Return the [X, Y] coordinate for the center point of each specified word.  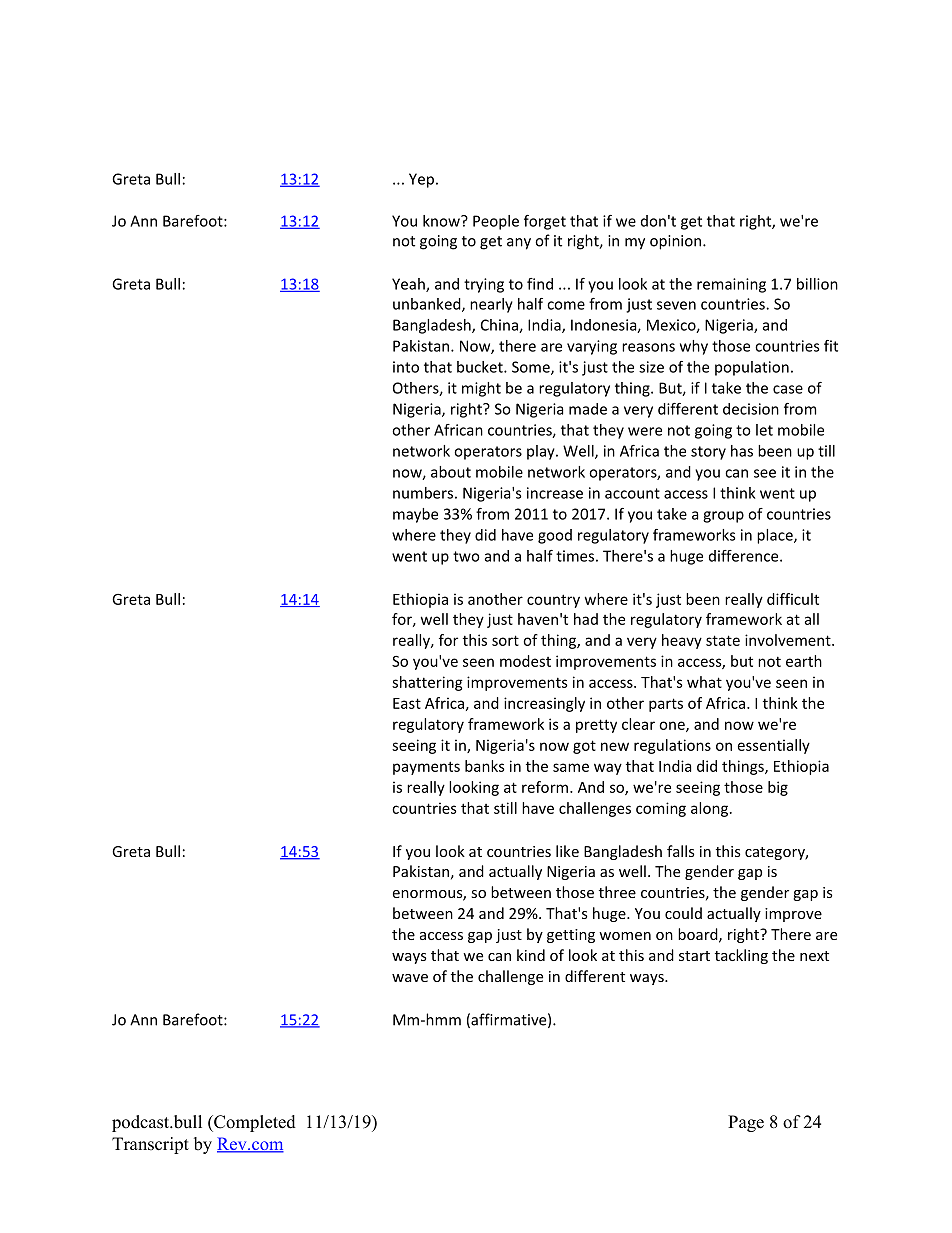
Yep [421, 180]
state [723, 640]
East [407, 703]
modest [525, 661]
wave [410, 978]
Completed [254, 1123]
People [496, 222]
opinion [677, 242]
